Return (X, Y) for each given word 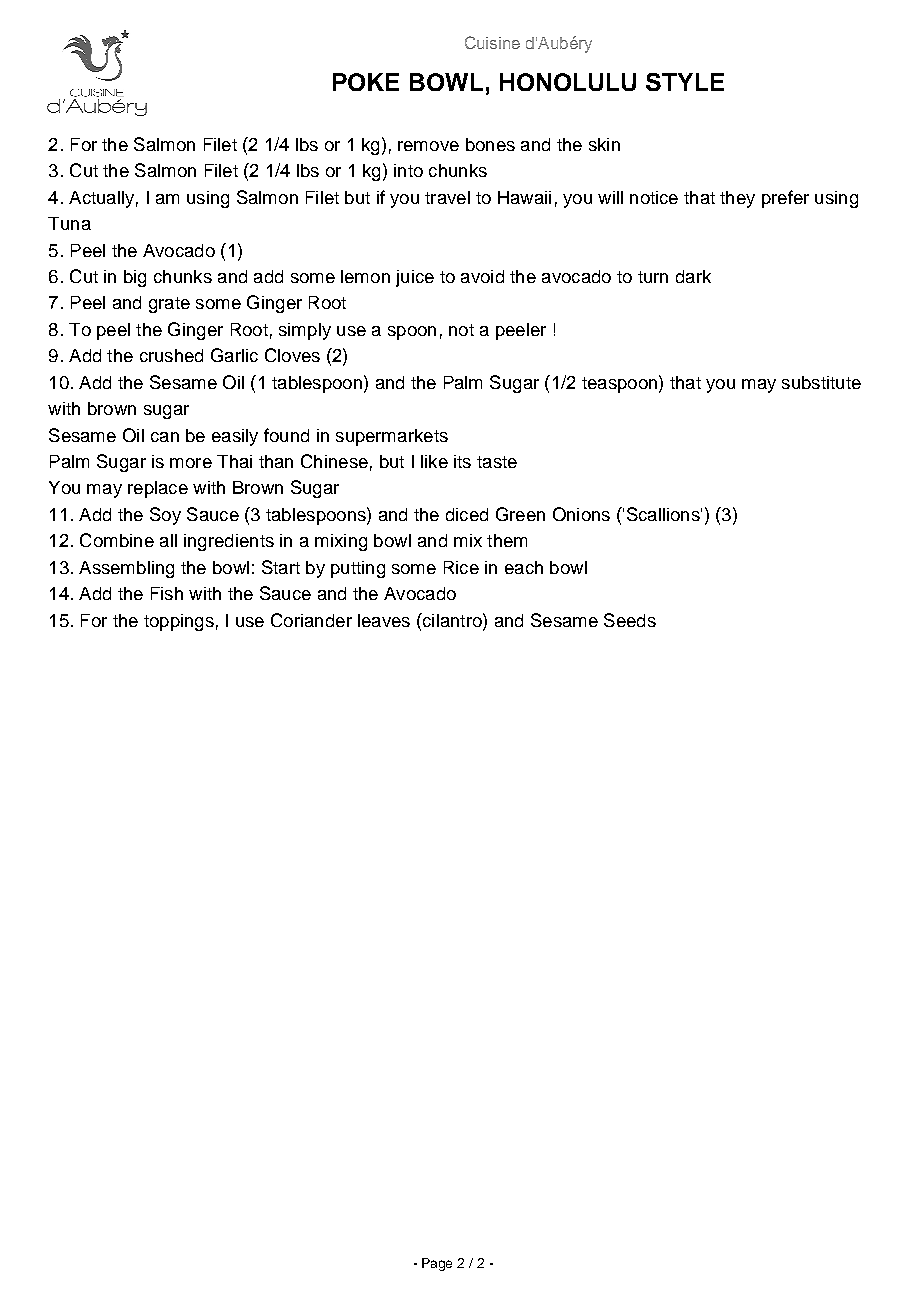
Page (437, 1264)
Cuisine (492, 42)
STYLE (685, 82)
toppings (179, 622)
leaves (384, 620)
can (165, 437)
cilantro (452, 620)
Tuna (69, 223)
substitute (821, 382)
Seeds (630, 620)
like (434, 461)
